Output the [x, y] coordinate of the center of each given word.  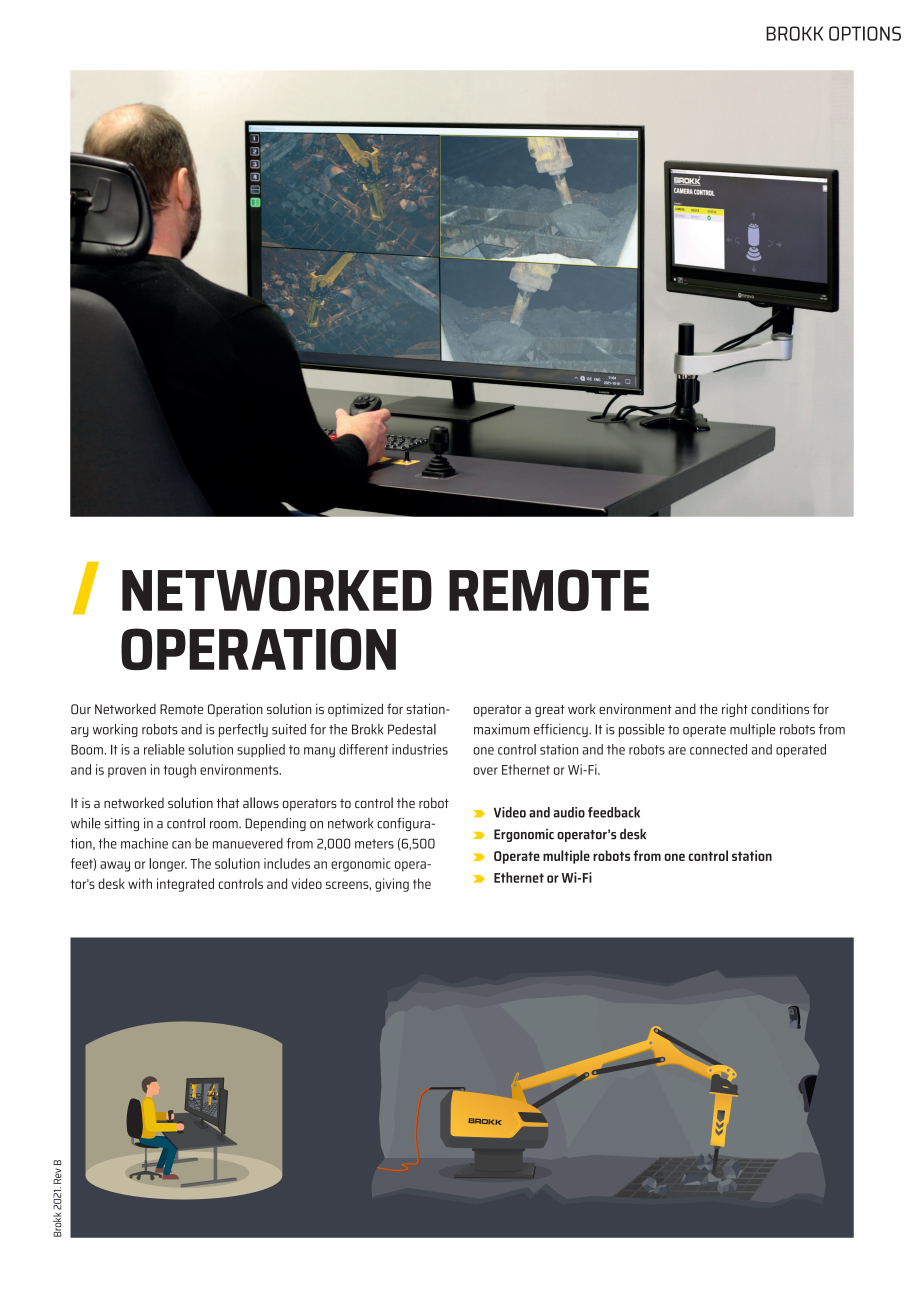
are [677, 751]
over [485, 771]
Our [81, 709]
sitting [121, 824]
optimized [355, 710]
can [181, 845]
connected [718, 749]
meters [374, 844]
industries [420, 749]
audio [569, 812]
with [140, 883]
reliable [164, 749]
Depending [275, 824]
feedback [614, 812]
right [735, 710]
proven [127, 772]
